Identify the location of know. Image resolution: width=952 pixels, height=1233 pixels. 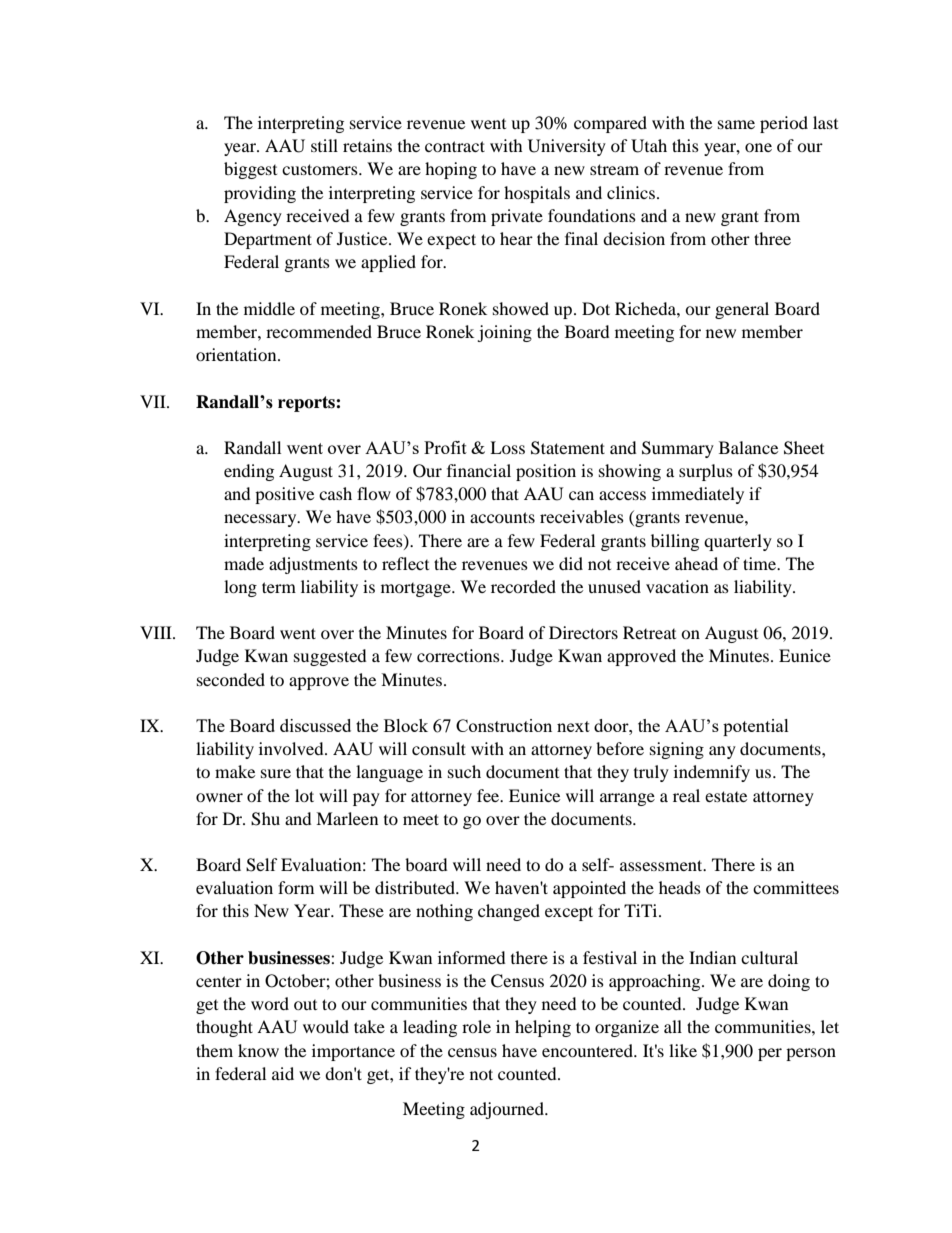
(258, 1050).
